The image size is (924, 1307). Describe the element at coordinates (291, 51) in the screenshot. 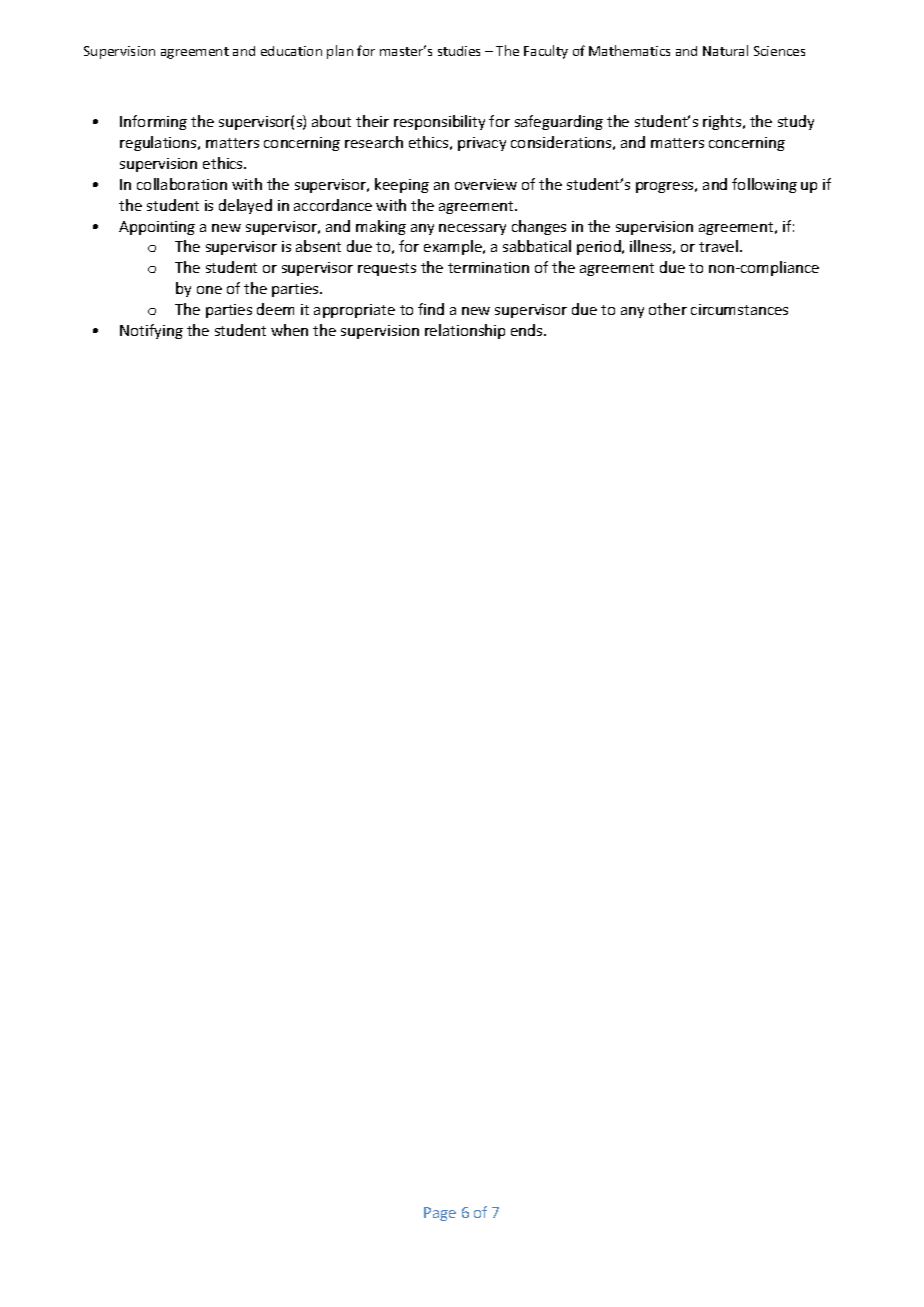

I see `education` at that location.
